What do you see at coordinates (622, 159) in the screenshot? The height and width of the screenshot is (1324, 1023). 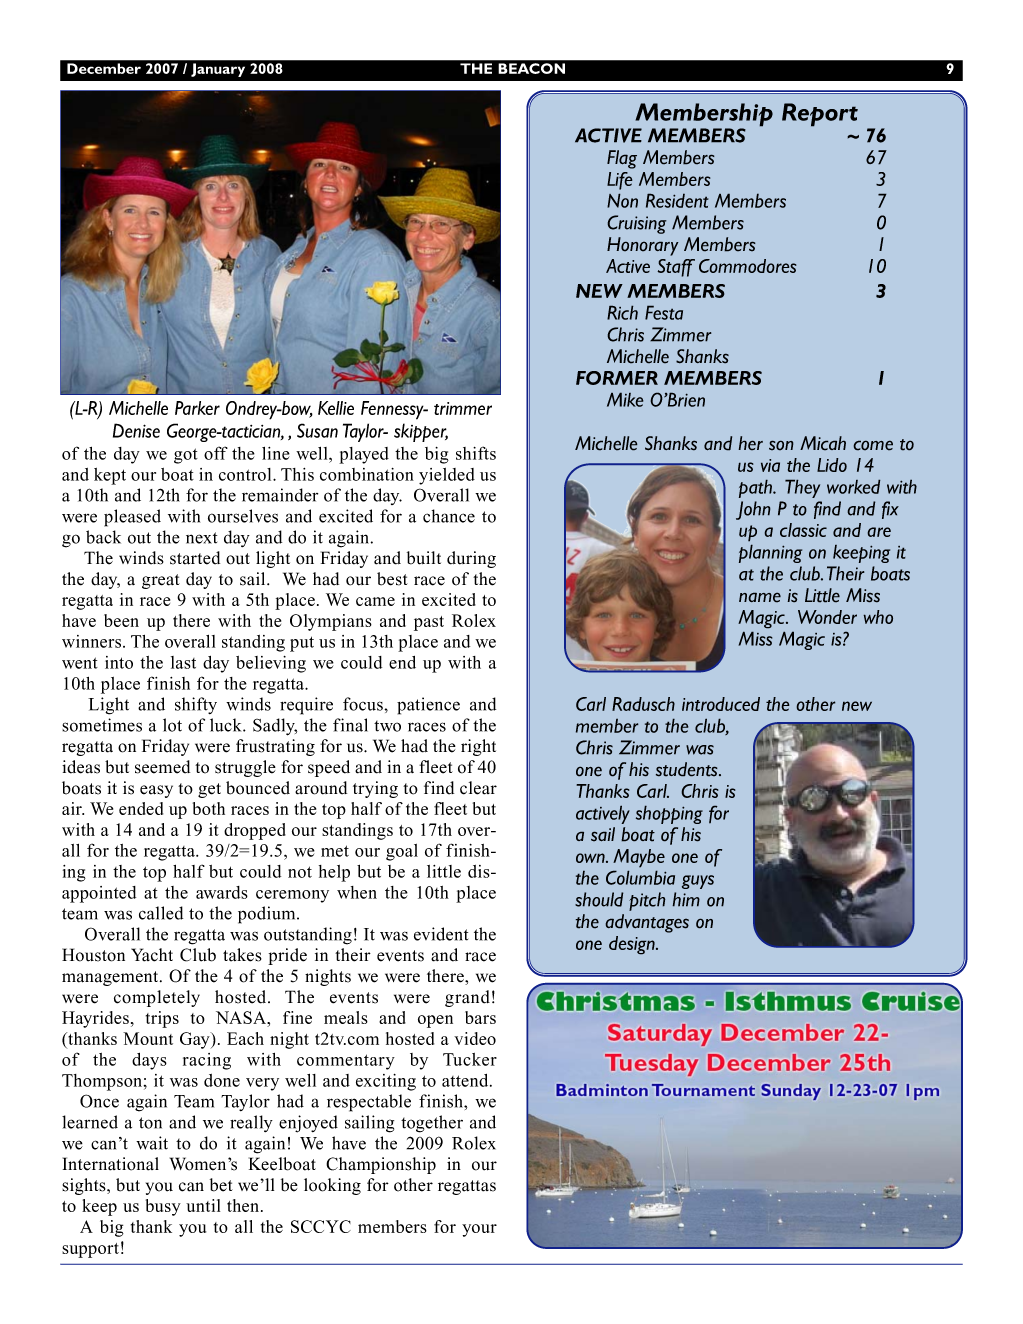 I see `Flag` at bounding box center [622, 159].
